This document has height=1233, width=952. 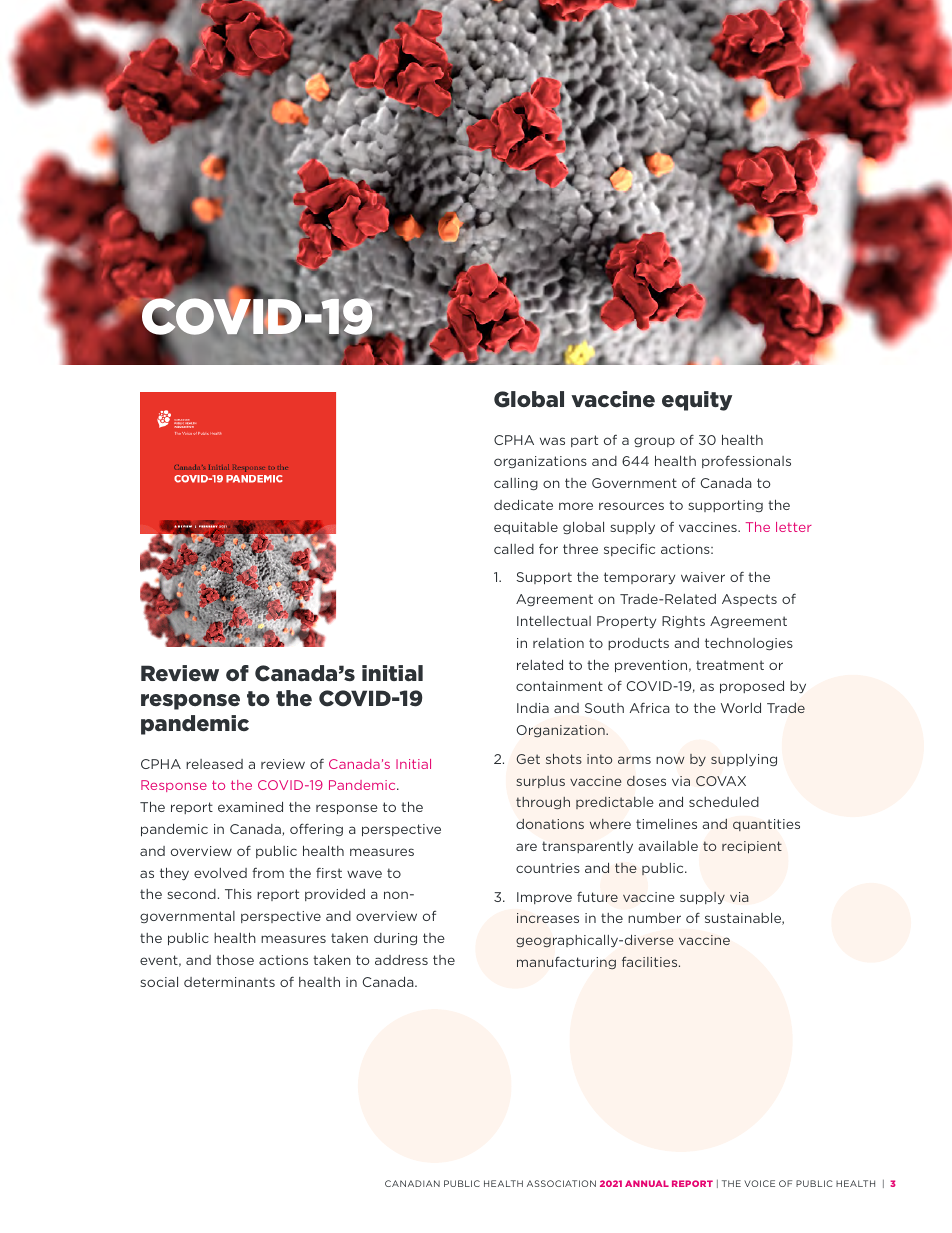 What do you see at coordinates (412, 1183) in the document?
I see `CANADIAN` at bounding box center [412, 1183].
